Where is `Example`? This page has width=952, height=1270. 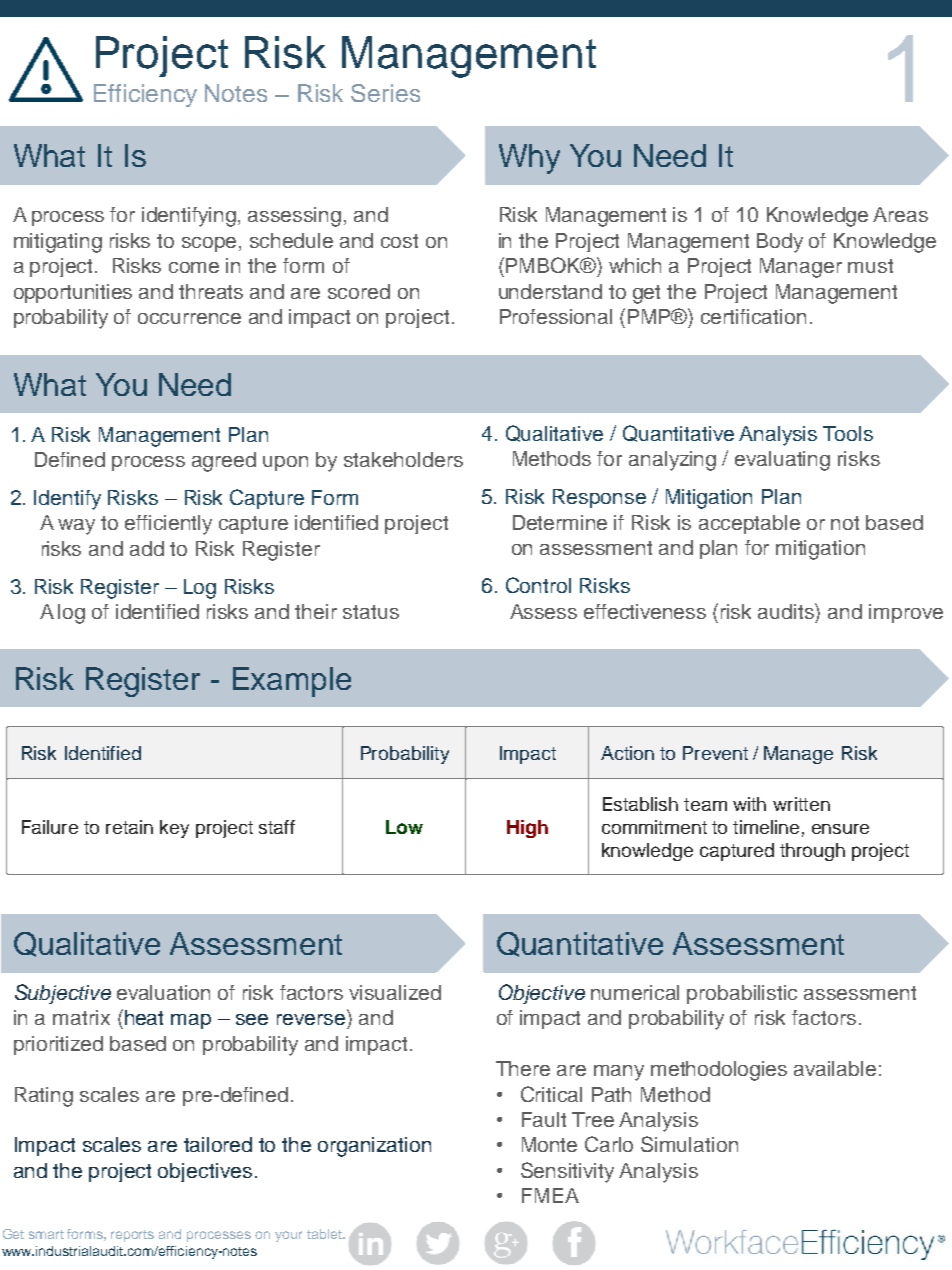 Example is located at coordinates (292, 682).
